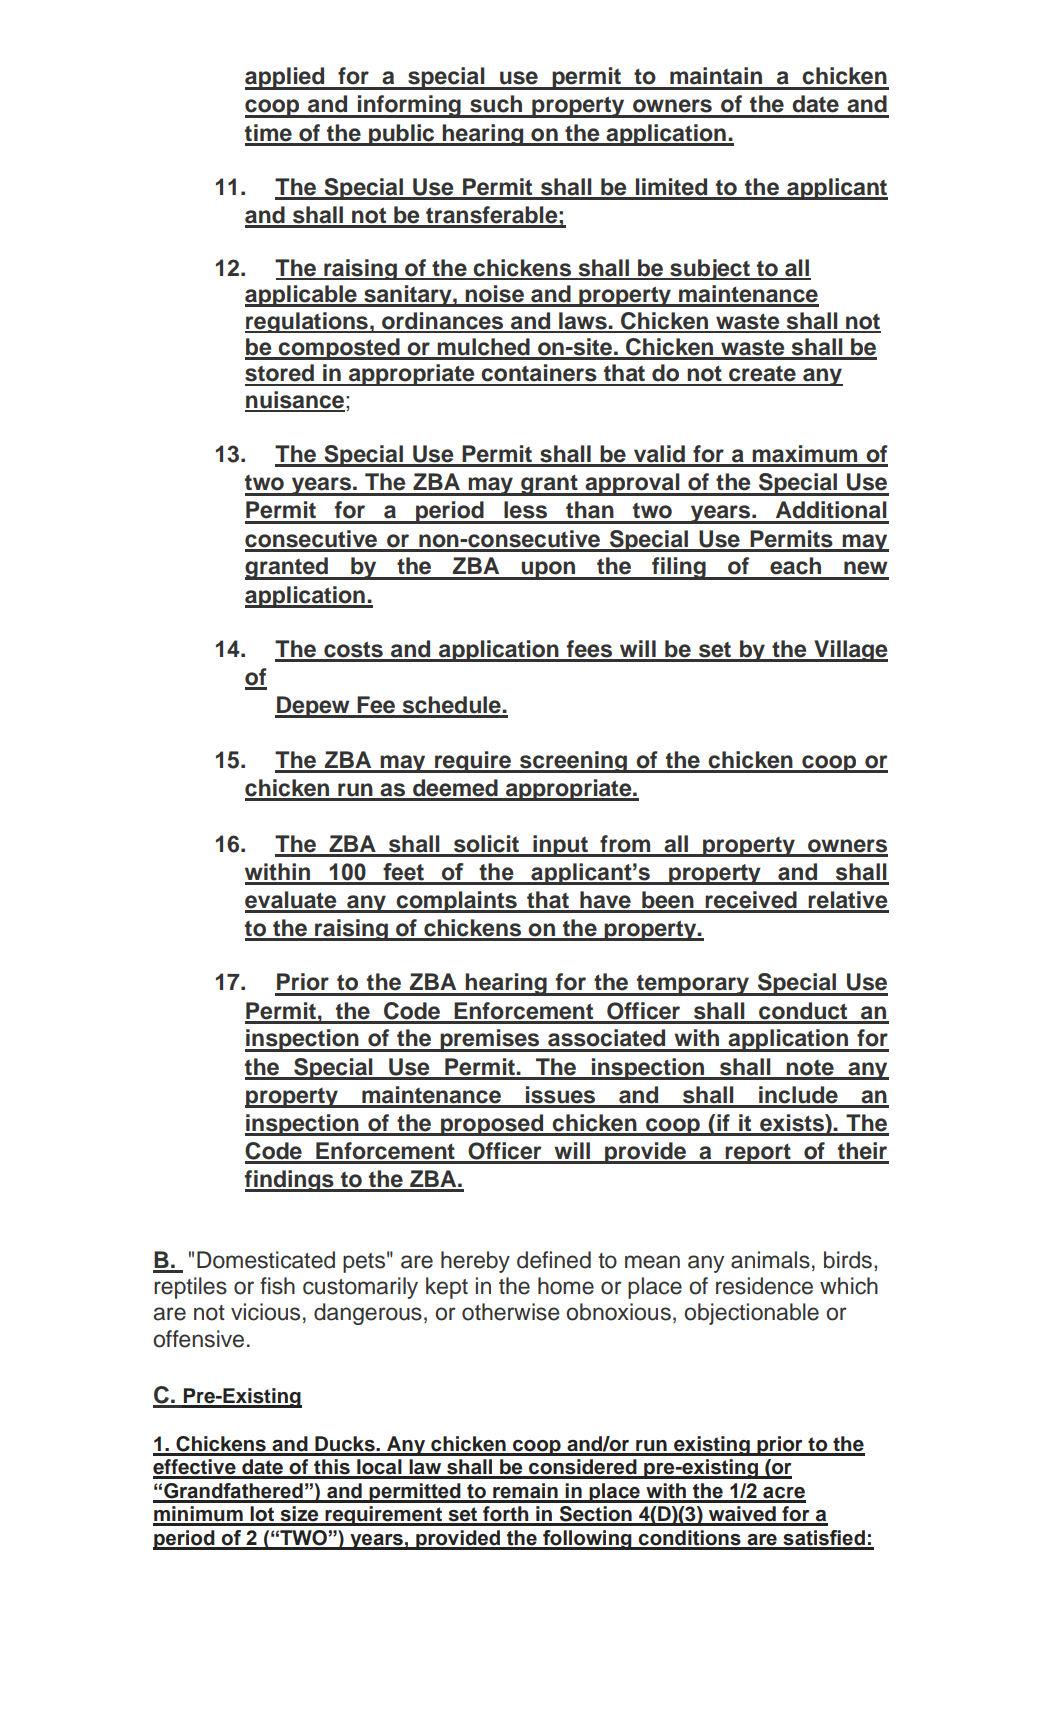 Image resolution: width=1041 pixels, height=1714 pixels. What do you see at coordinates (679, 568) in the image?
I see `filing` at bounding box center [679, 568].
